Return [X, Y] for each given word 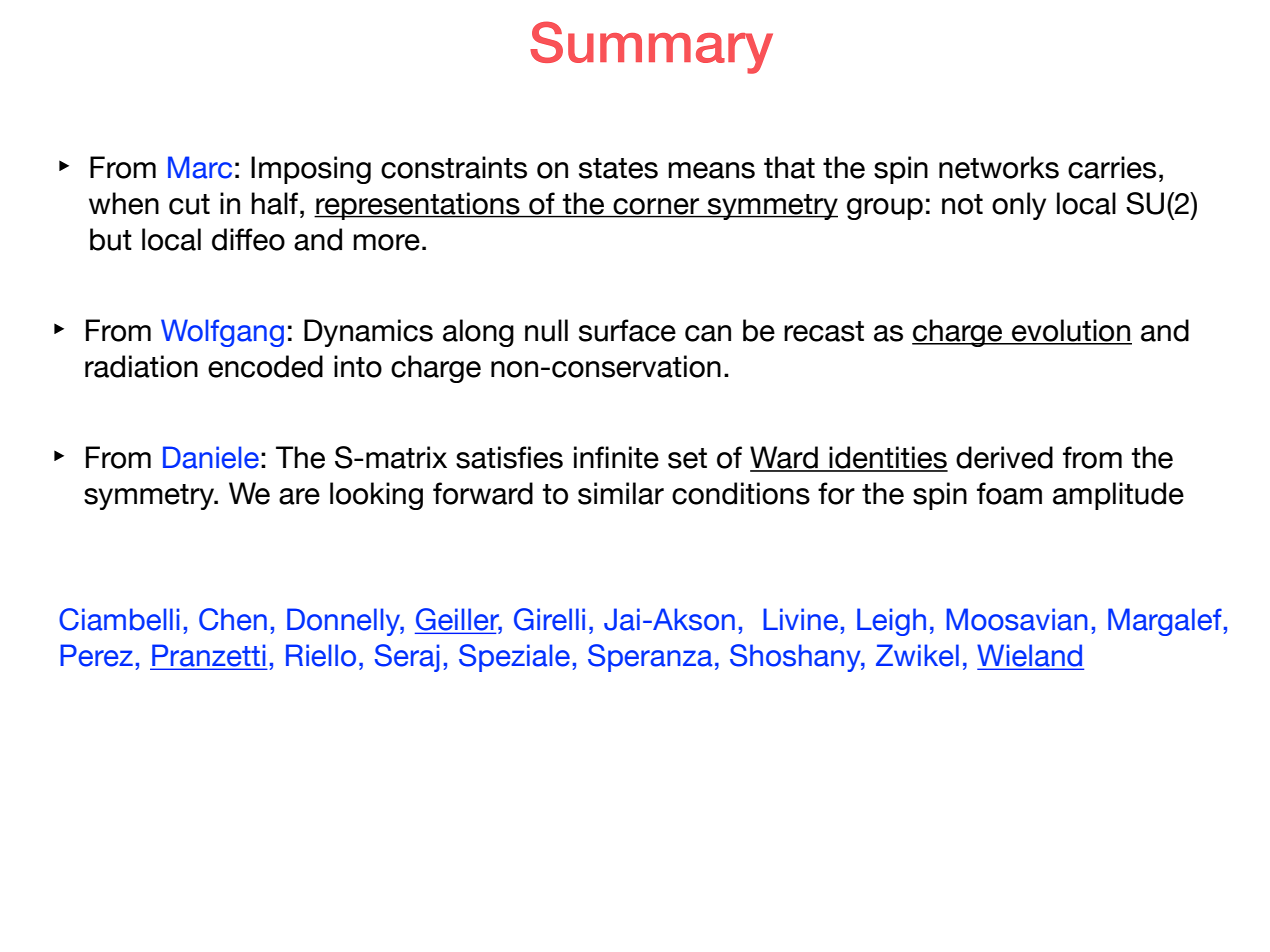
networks [999, 167]
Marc [200, 167]
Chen [233, 619]
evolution [1071, 331]
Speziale [514, 658]
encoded [265, 366]
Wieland [1030, 656]
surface [627, 330]
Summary [651, 47]
